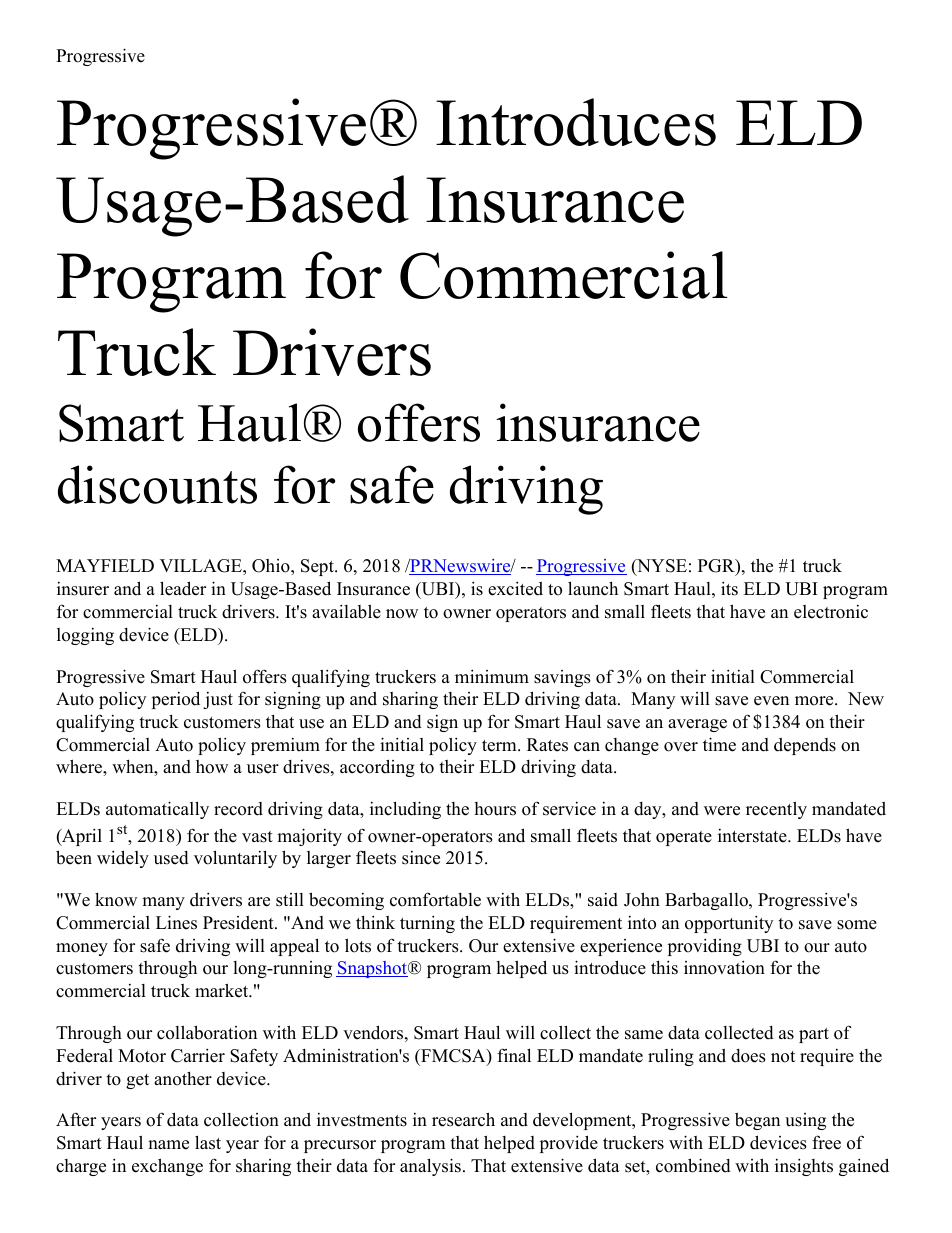  What do you see at coordinates (168, 1145) in the image?
I see `name` at bounding box center [168, 1145].
